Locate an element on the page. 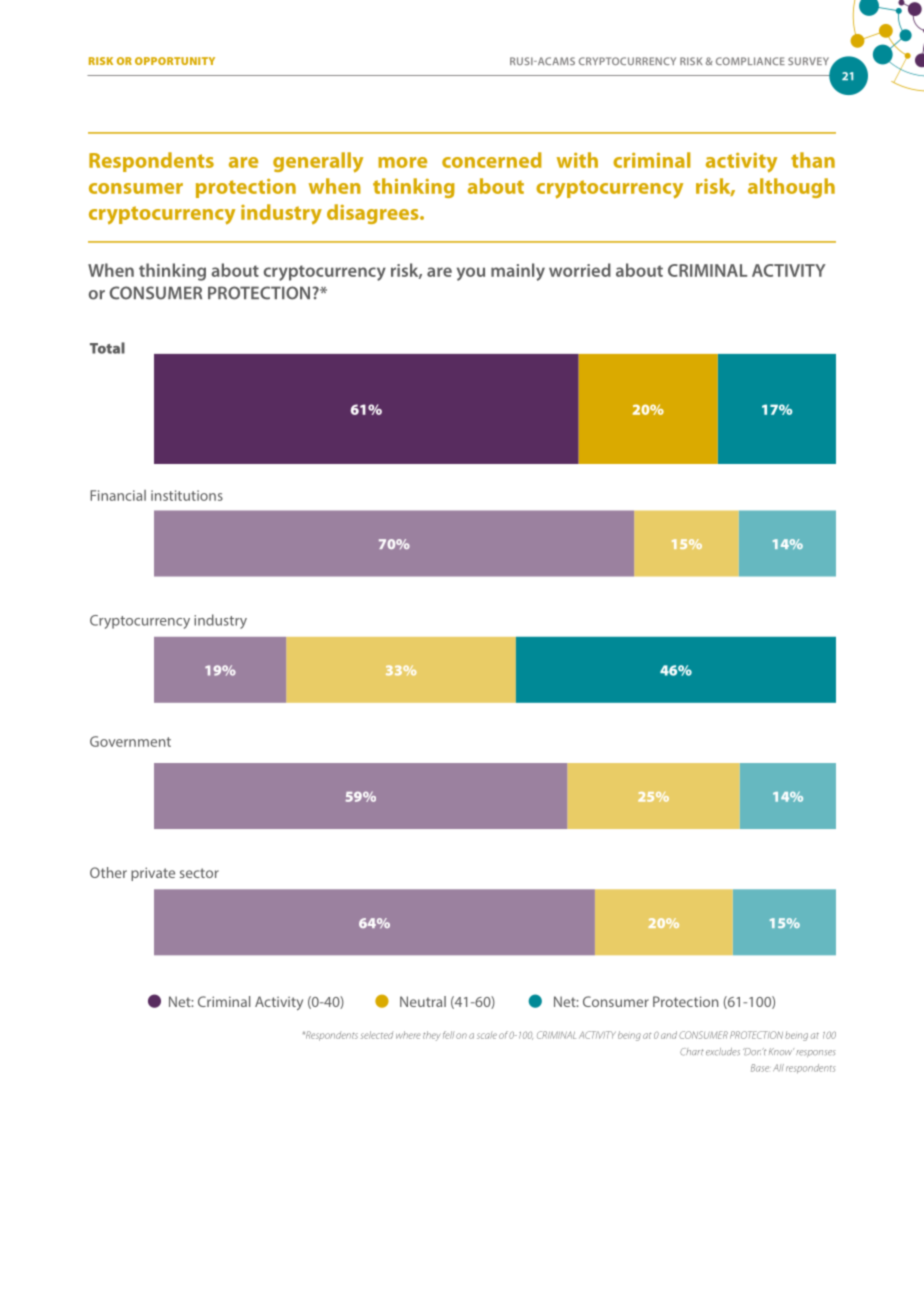 The image size is (924, 1308). selected is located at coordinates (377, 1035).
